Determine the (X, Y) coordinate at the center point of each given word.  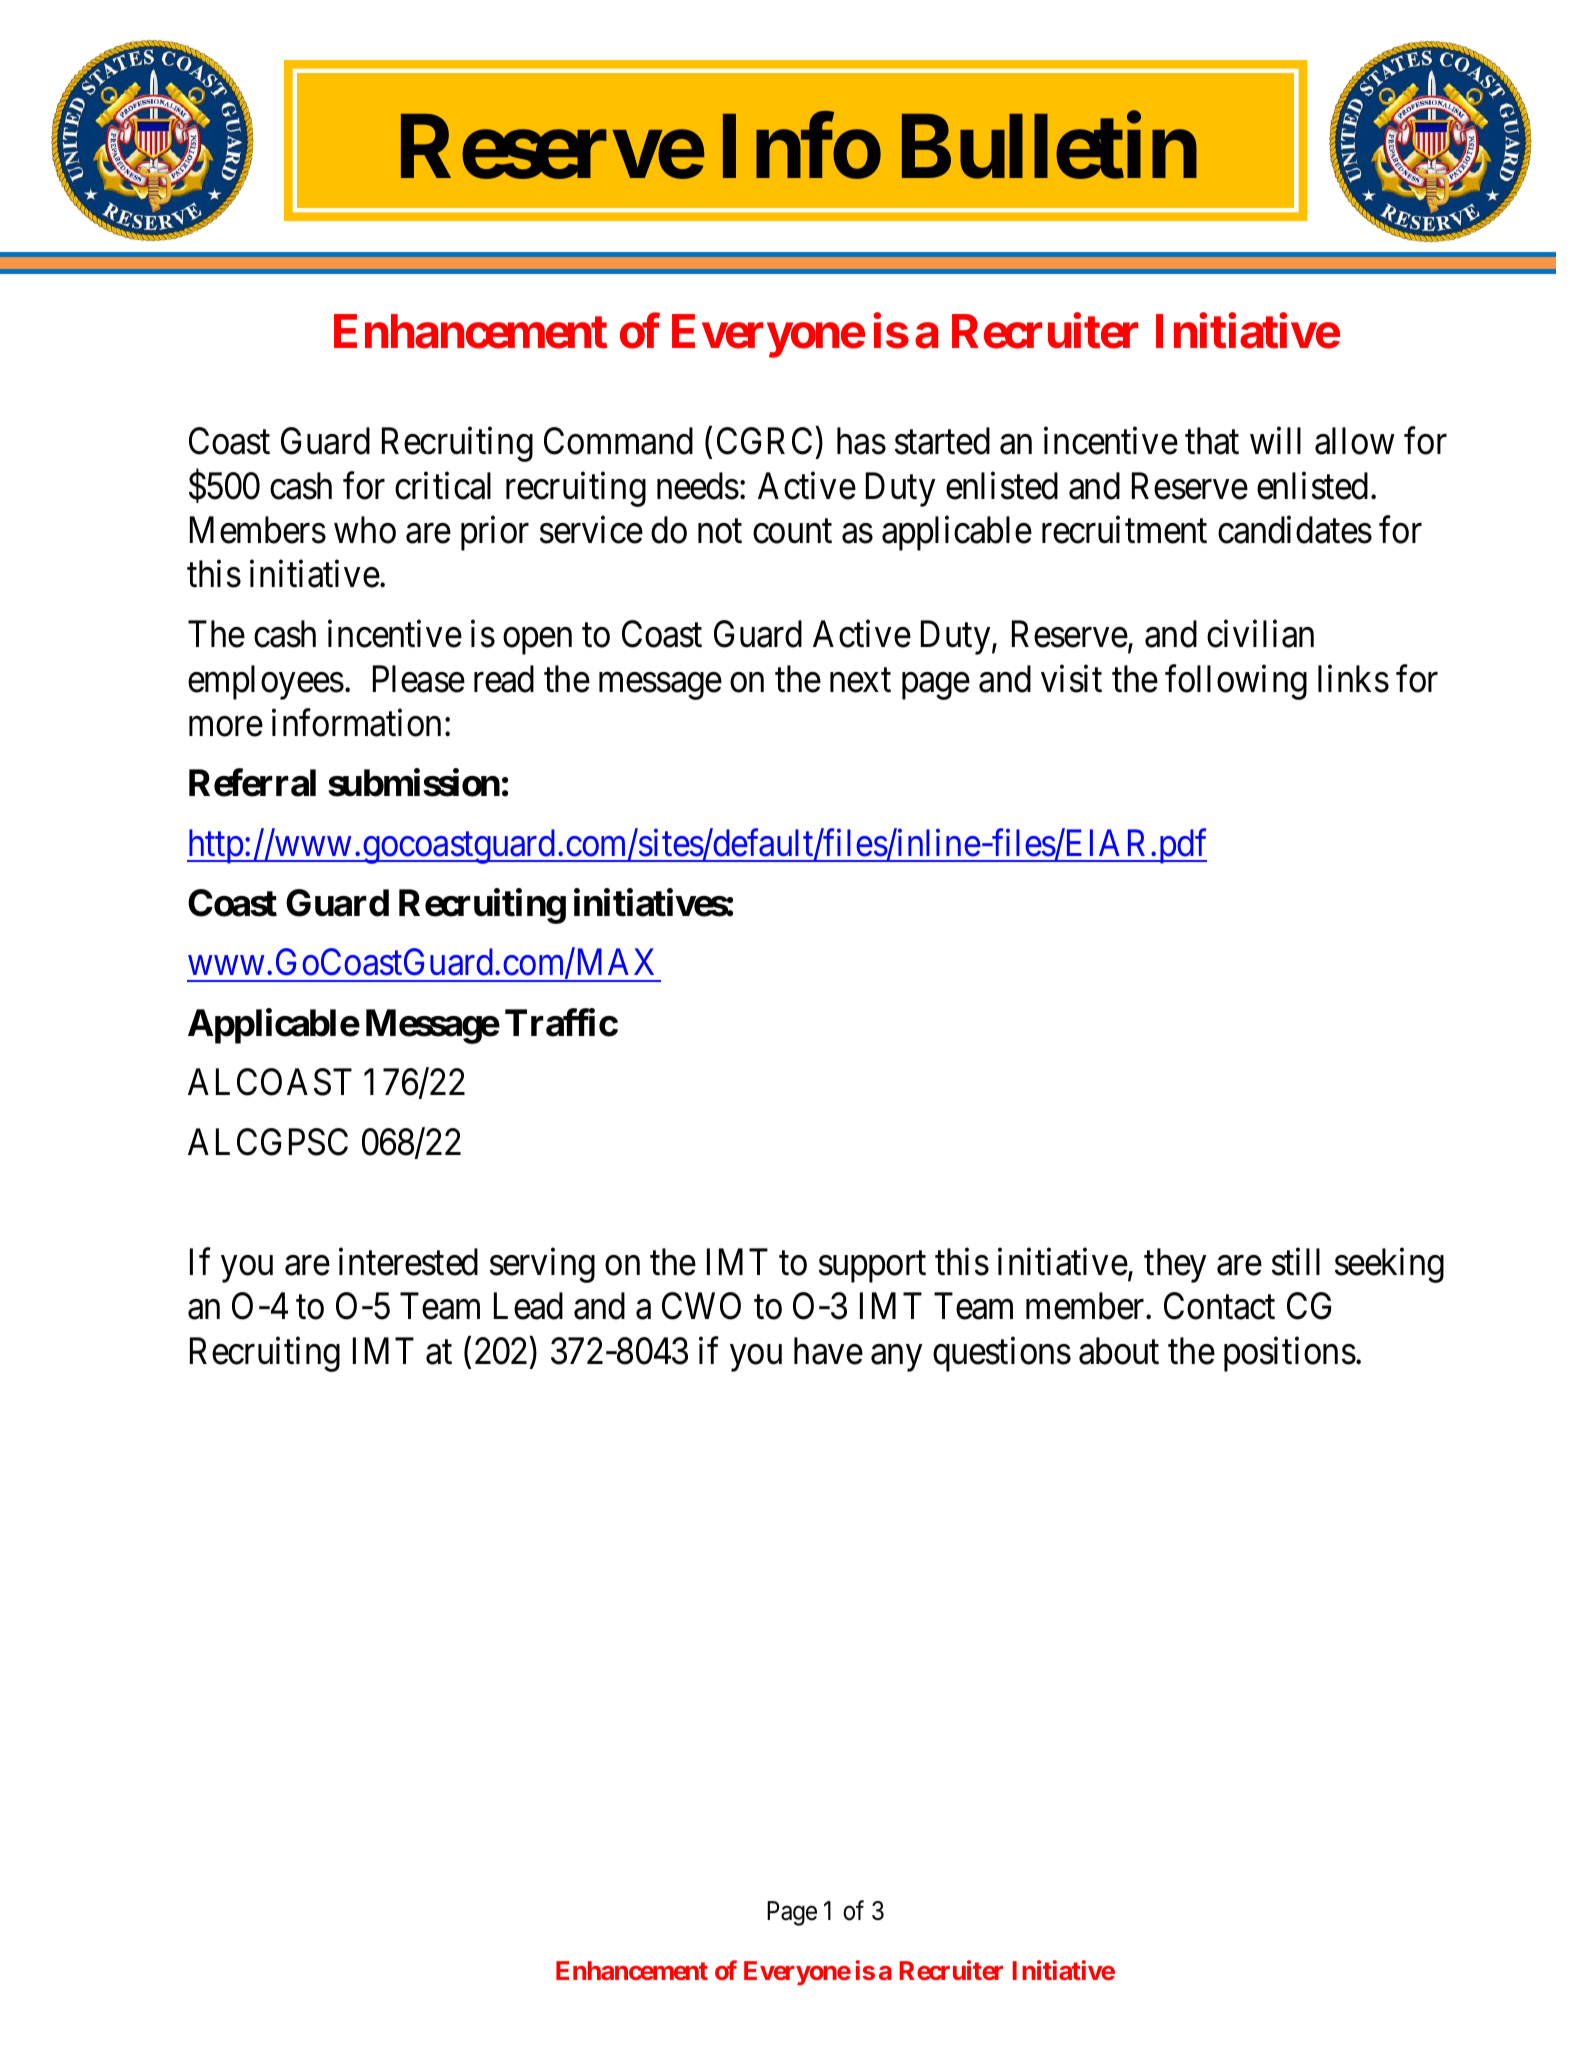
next (860, 680)
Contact (1219, 1306)
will (1275, 441)
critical (443, 486)
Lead (528, 1306)
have (828, 1351)
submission (414, 783)
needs (698, 486)
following (1236, 682)
